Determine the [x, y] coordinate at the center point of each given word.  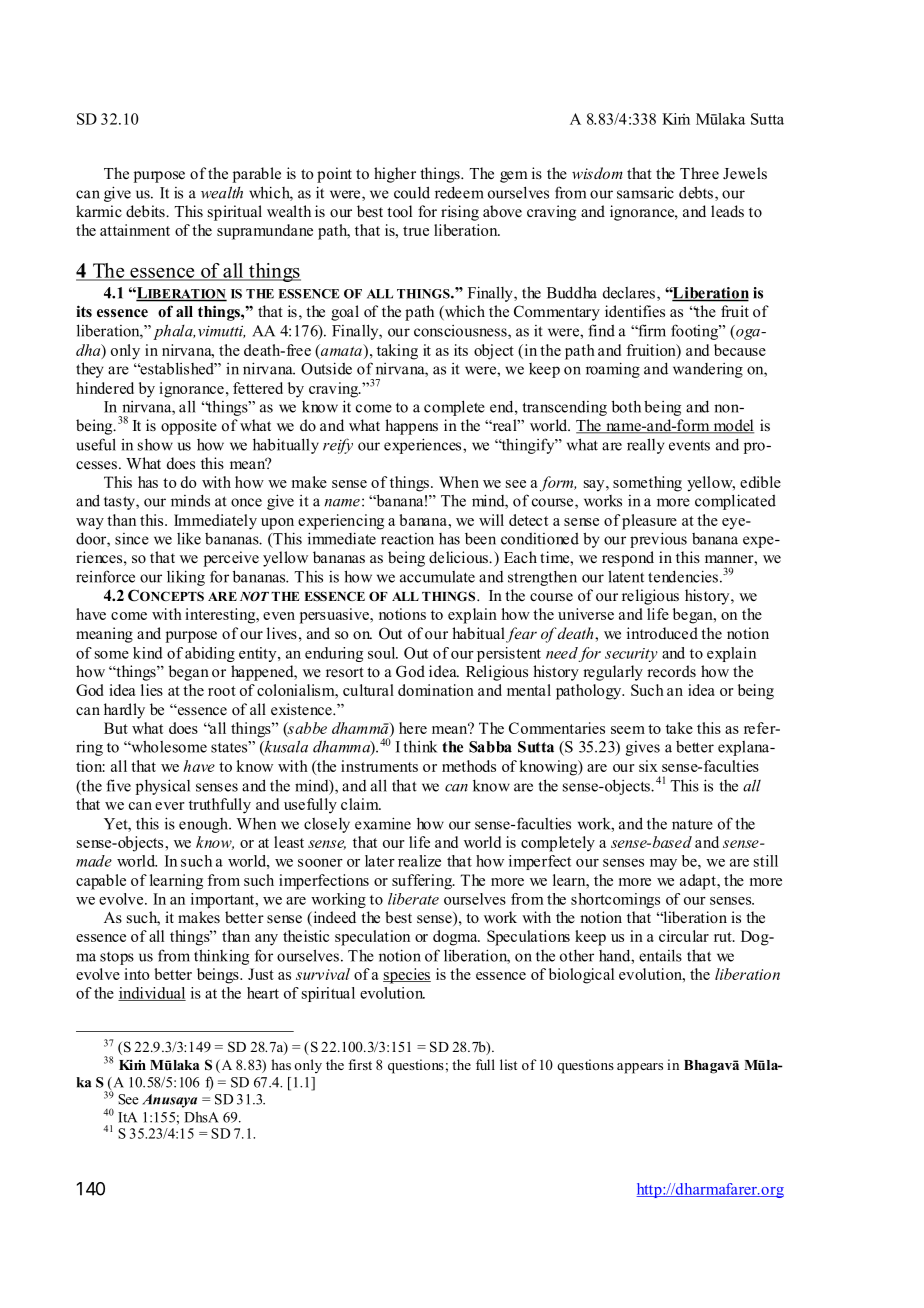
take [679, 728]
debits [146, 211]
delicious [459, 557]
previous [658, 540]
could [412, 192]
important [224, 900]
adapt [699, 882]
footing [695, 332]
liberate [413, 899]
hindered [105, 388]
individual [152, 994]
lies [152, 690]
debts [696, 192]
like [189, 538]
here [413, 728]
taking [397, 352]
